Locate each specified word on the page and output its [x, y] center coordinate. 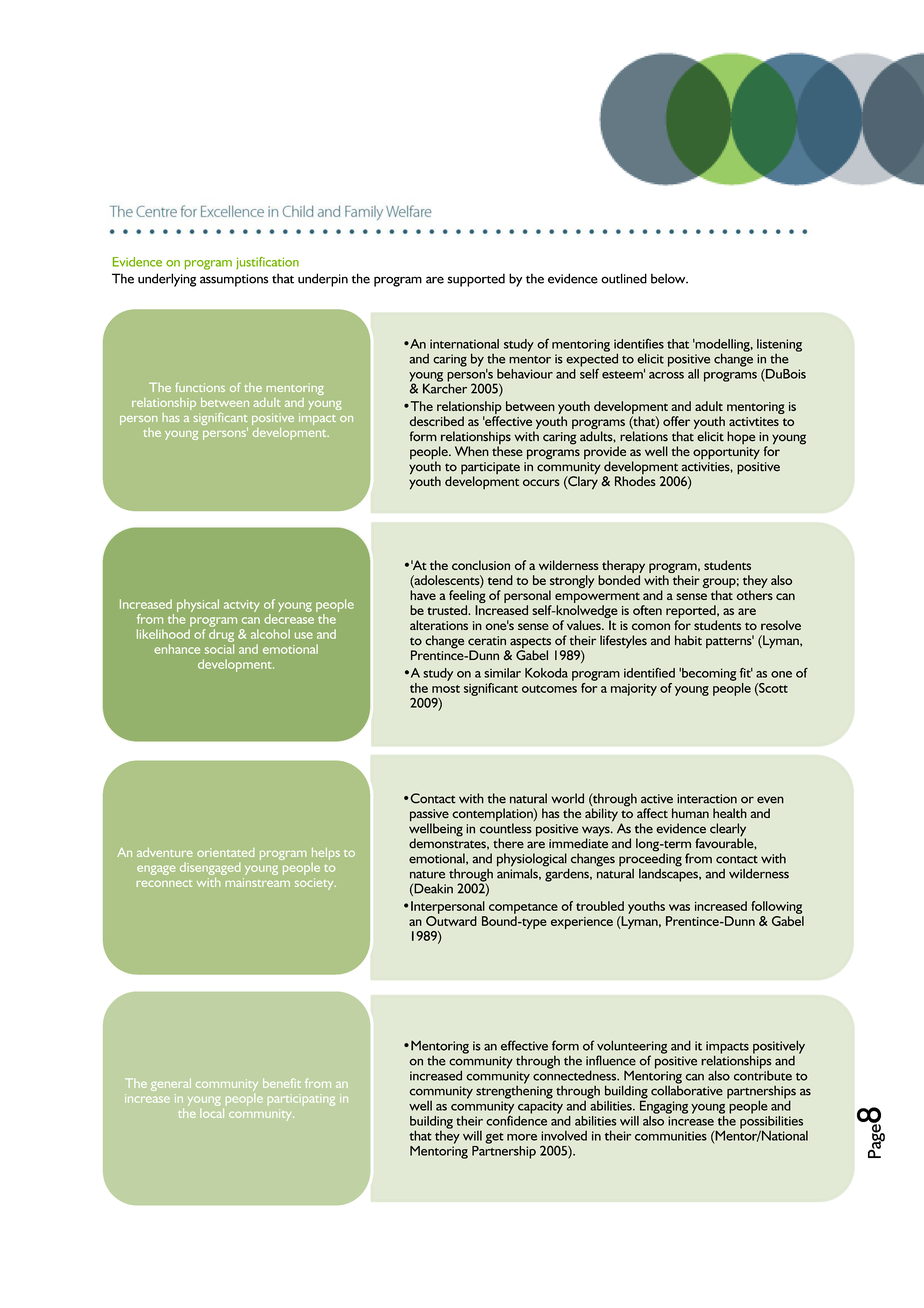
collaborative [687, 1089]
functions [200, 387]
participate [490, 469]
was [679, 907]
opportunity [726, 453]
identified [649, 673]
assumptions [234, 280]
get [494, 1138]
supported [476, 280]
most [446, 689]
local [212, 1113]
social [219, 649]
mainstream [257, 882]
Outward [451, 921]
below [669, 278]
